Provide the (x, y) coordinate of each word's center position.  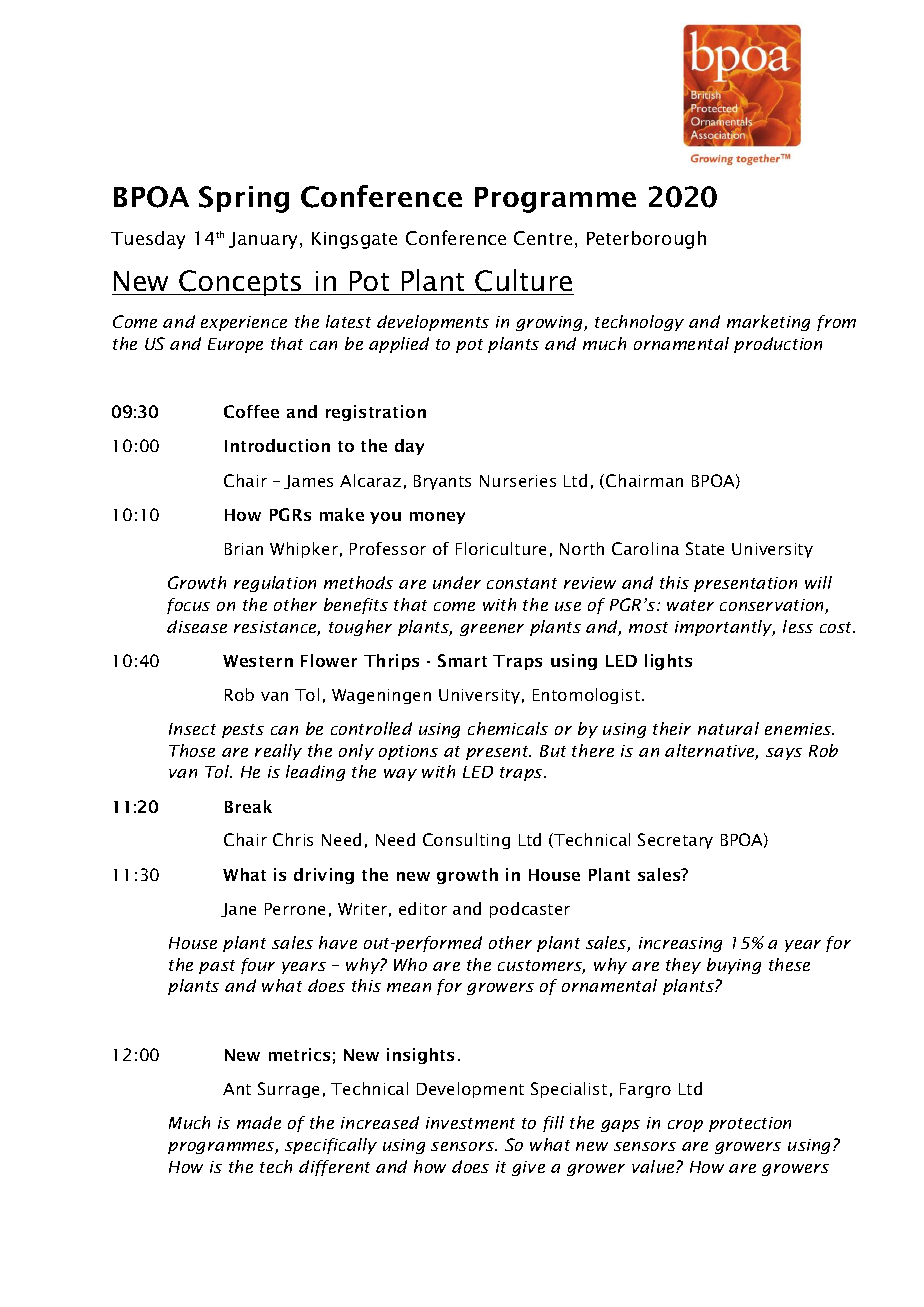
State (705, 548)
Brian (244, 549)
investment (470, 1123)
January (265, 240)
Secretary (675, 841)
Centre (543, 238)
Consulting (466, 841)
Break (248, 806)
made (259, 1122)
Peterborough (646, 240)
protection (750, 1124)
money (437, 518)
